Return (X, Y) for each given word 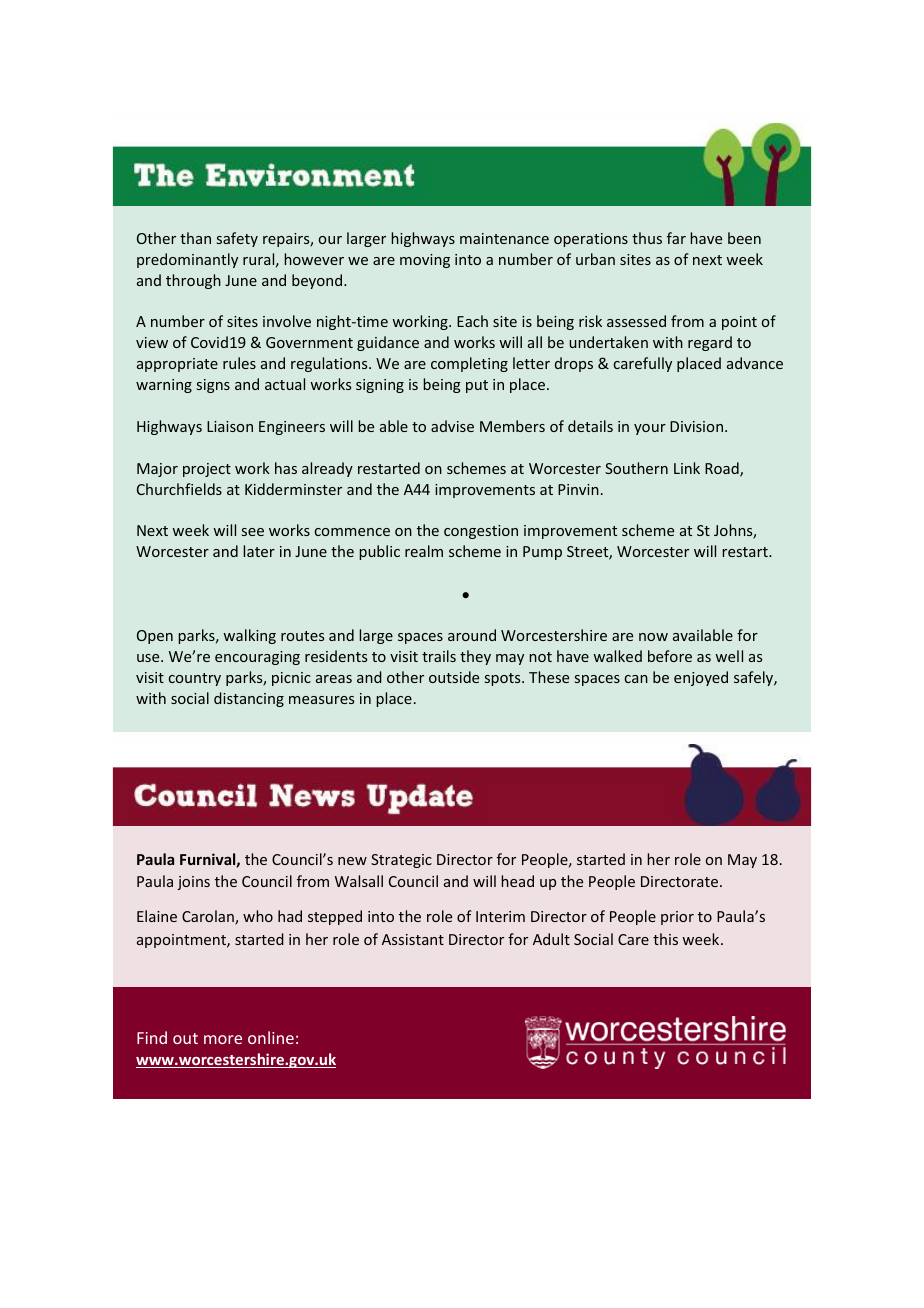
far (676, 238)
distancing (249, 699)
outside (454, 677)
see (253, 532)
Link (687, 468)
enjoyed (701, 678)
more (223, 1039)
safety (237, 239)
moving (425, 261)
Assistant (413, 939)
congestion (481, 532)
